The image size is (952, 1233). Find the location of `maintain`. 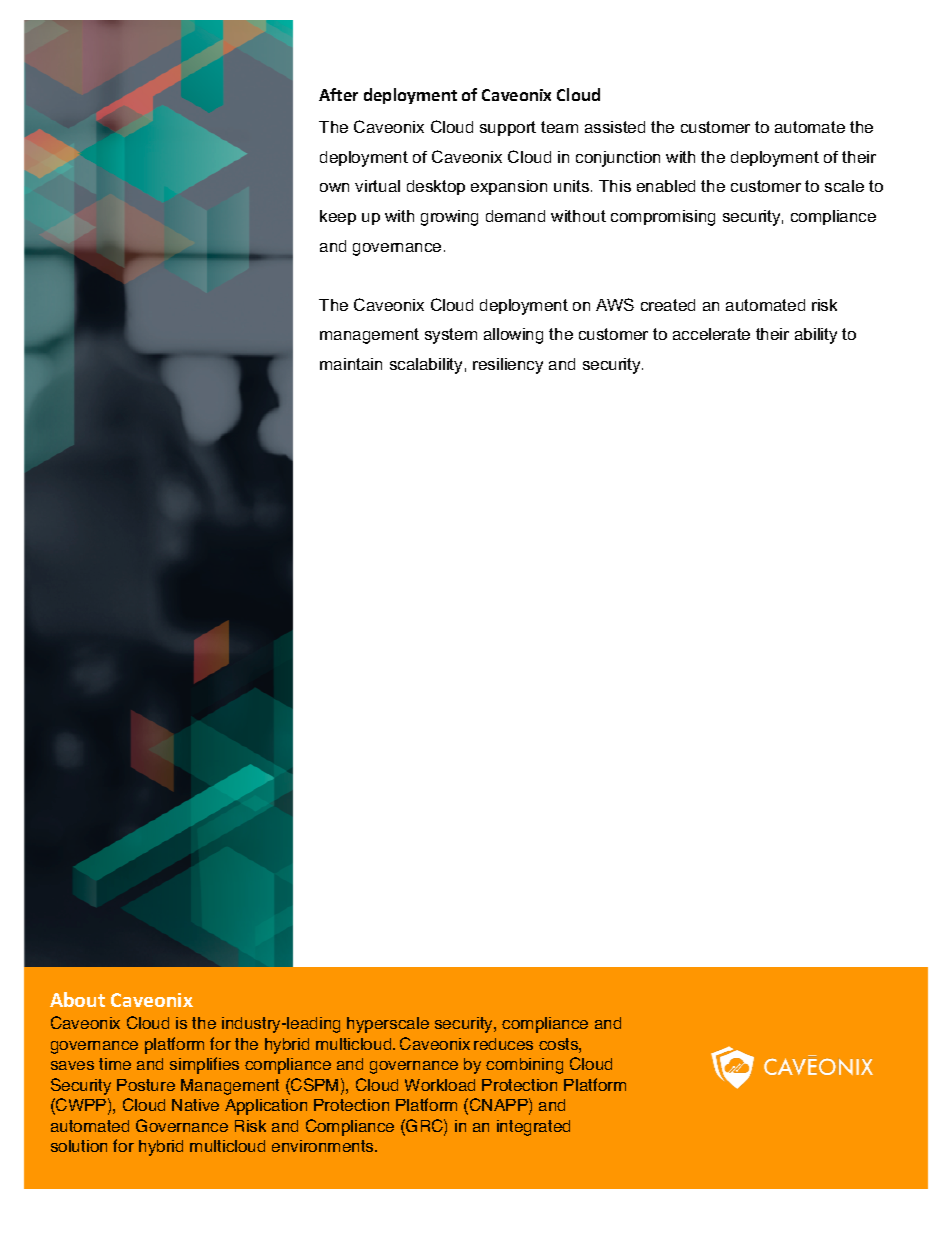

maintain is located at coordinates (351, 364).
